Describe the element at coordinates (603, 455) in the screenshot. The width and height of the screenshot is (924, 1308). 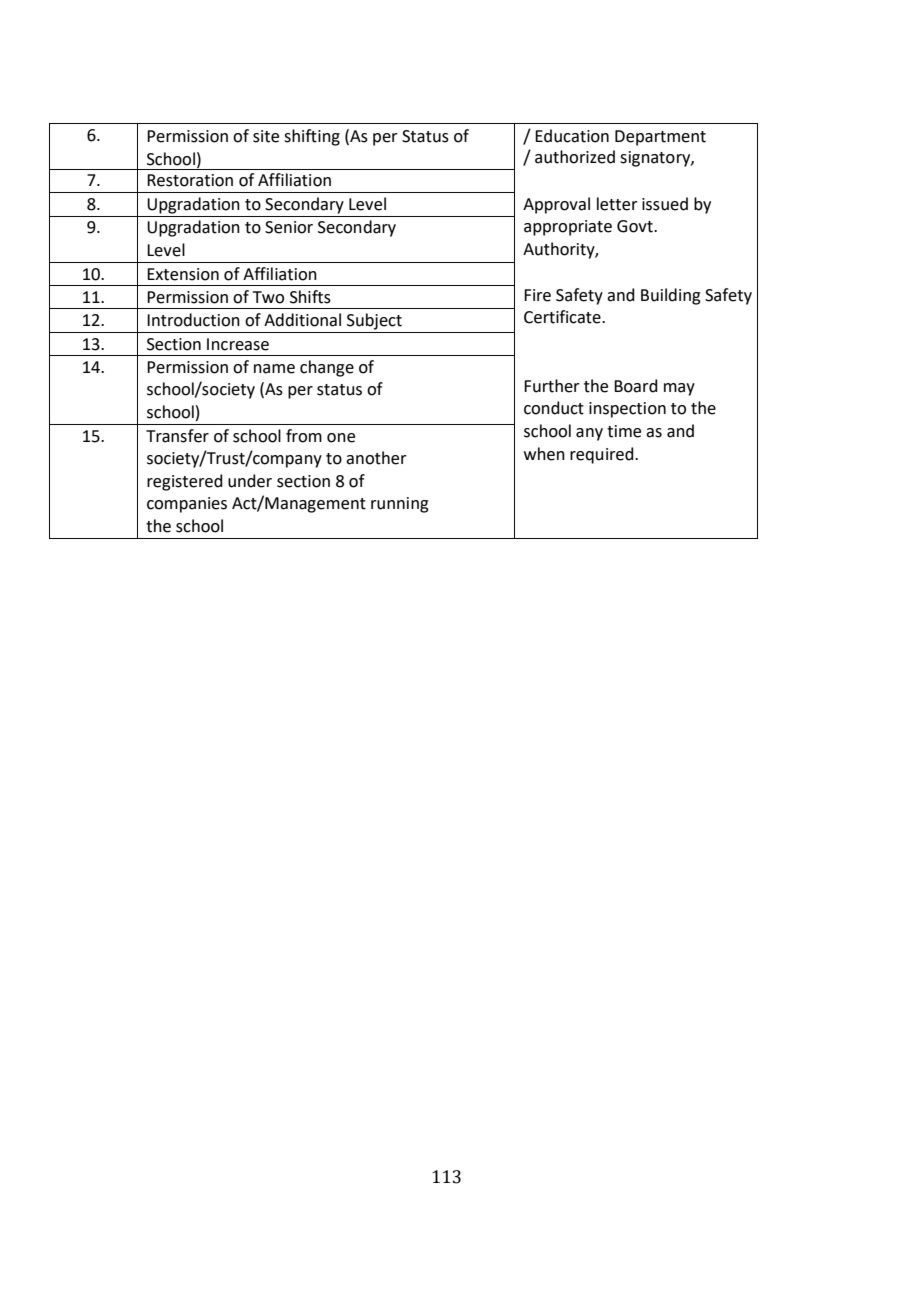
I see `required` at that location.
